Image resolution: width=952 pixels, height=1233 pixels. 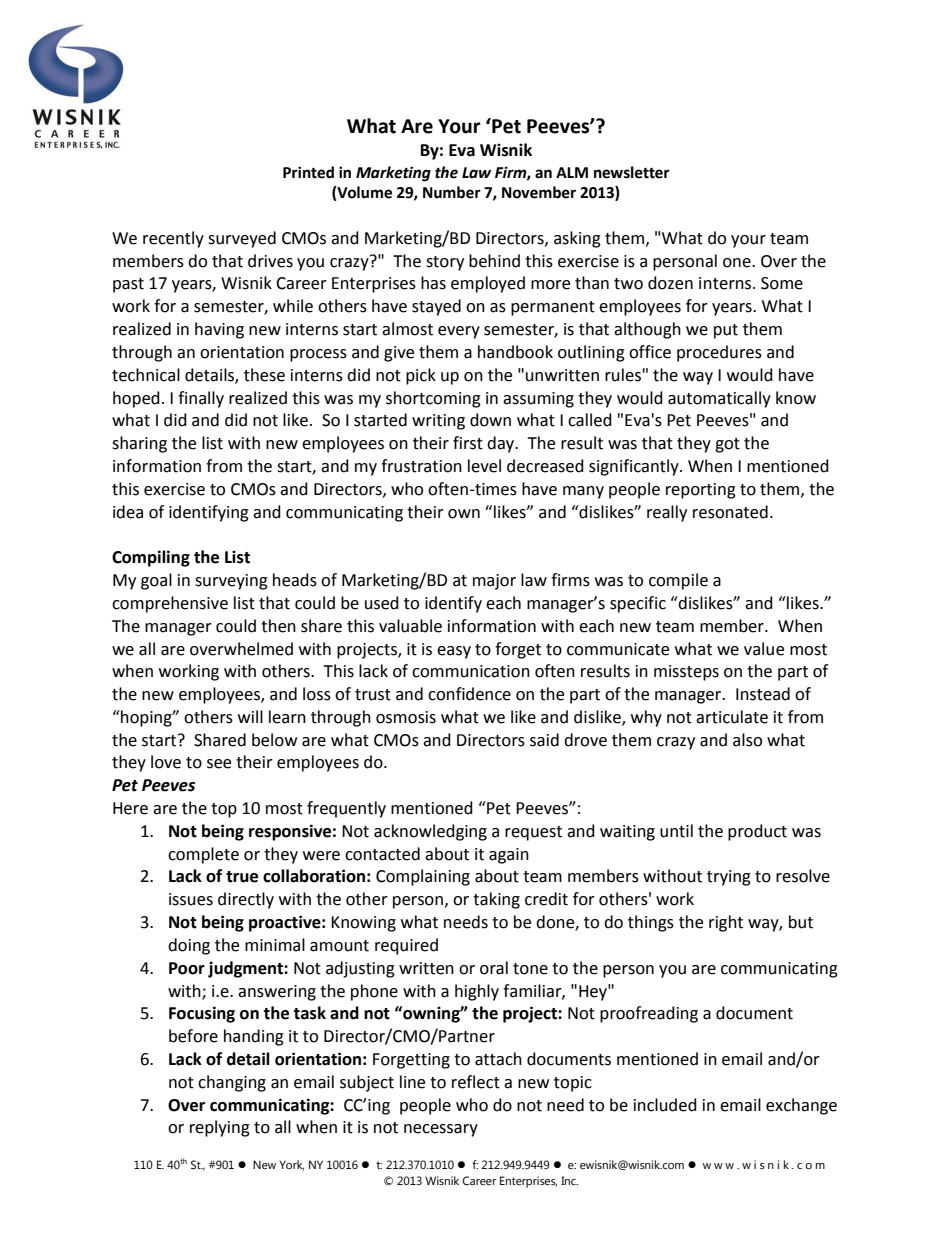 What do you see at coordinates (509, 856) in the screenshot?
I see `again` at bounding box center [509, 856].
